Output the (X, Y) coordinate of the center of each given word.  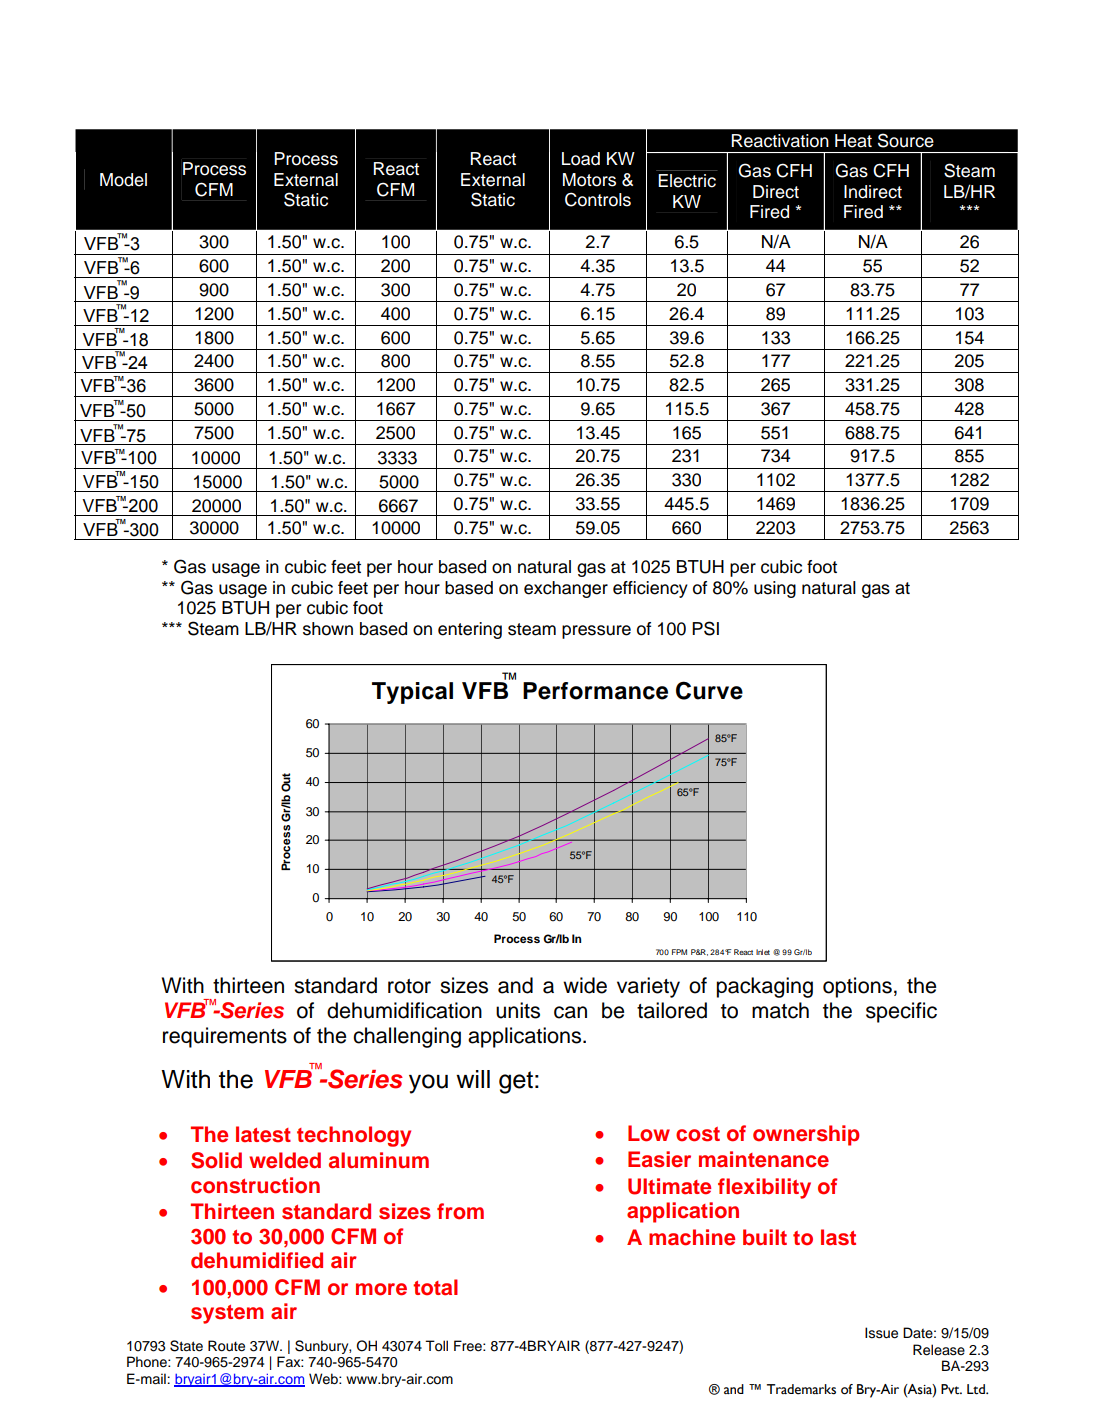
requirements (225, 1037)
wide (585, 985)
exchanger (566, 589)
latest (263, 1134)
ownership (806, 1135)
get (516, 1082)
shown (328, 629)
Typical (412, 693)
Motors (589, 180)
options (857, 987)
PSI (705, 628)
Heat (853, 141)
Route (226, 1346)
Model (123, 180)
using (775, 589)
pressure (596, 632)
